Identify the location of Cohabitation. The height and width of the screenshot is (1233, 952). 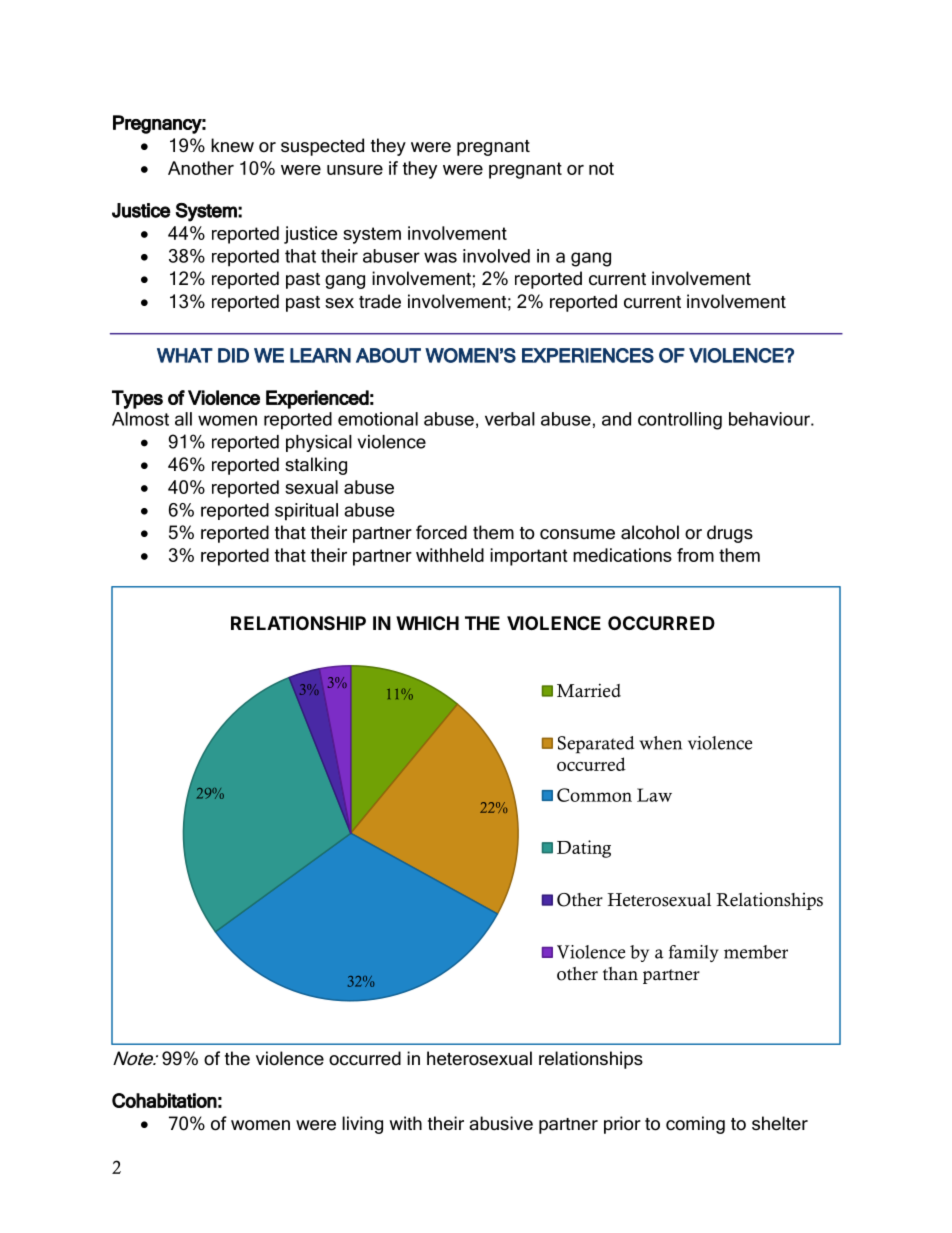
(164, 1100).
